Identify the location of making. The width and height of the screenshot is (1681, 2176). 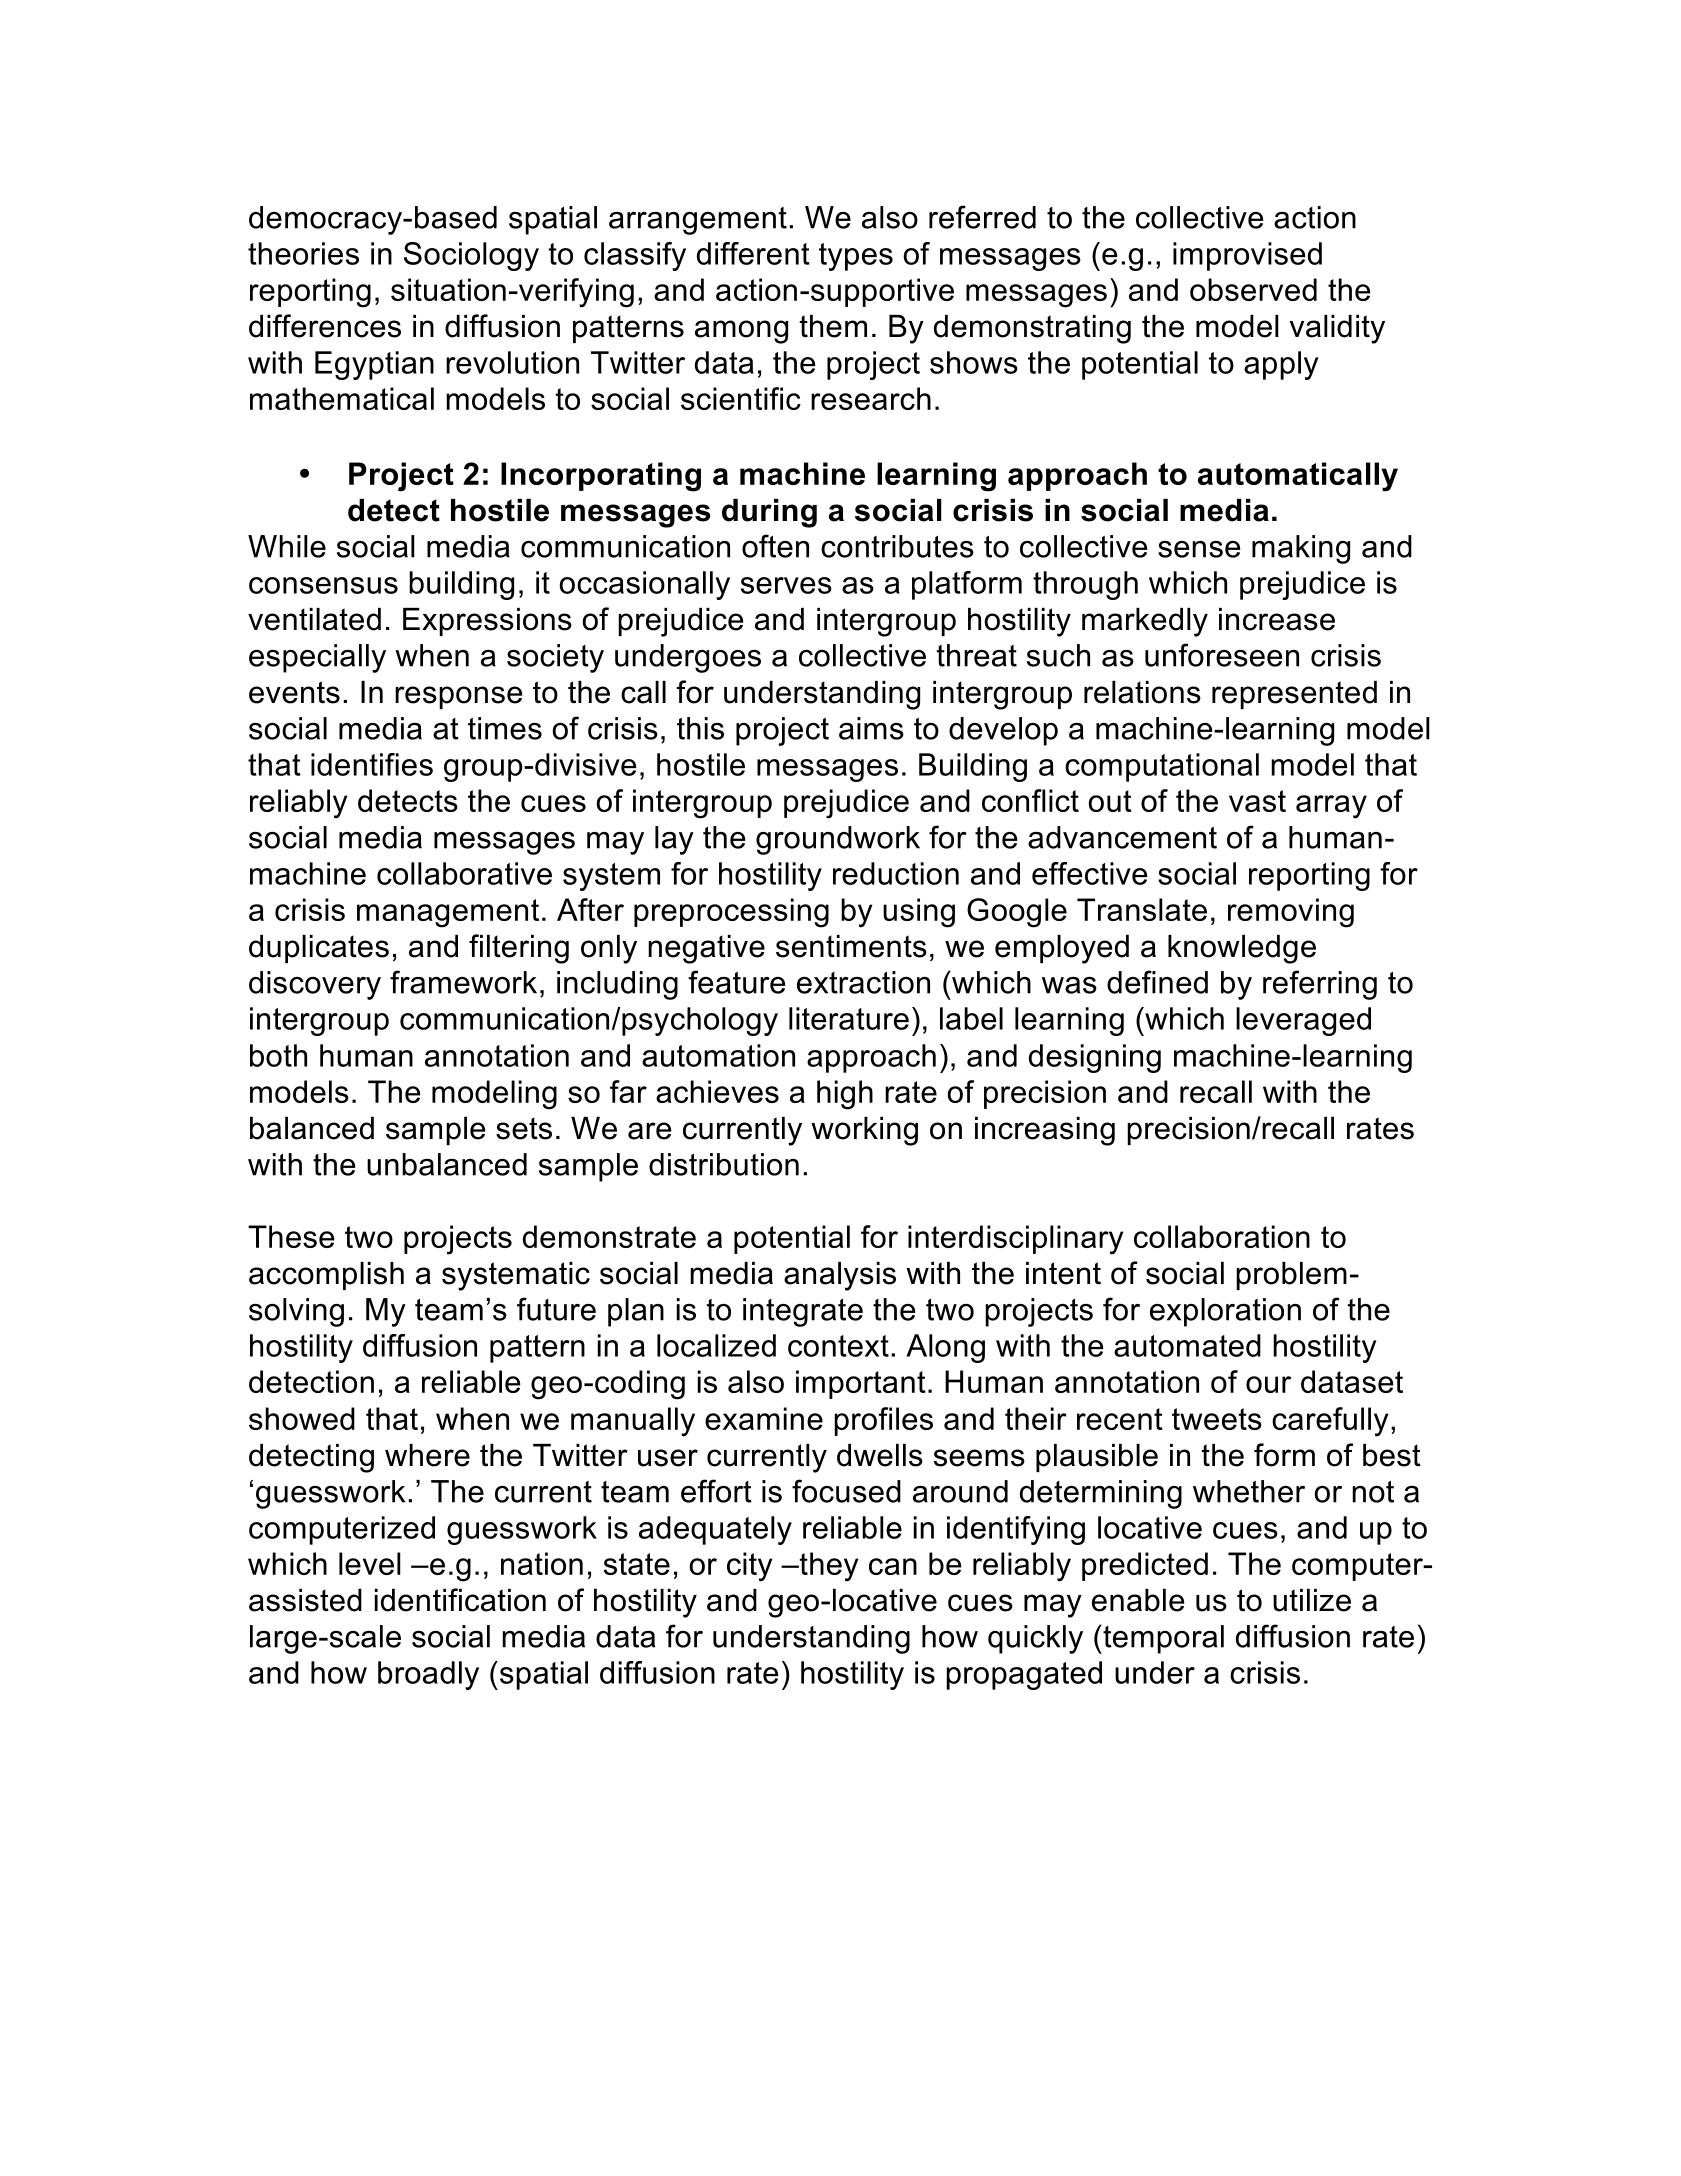
(1301, 549).
